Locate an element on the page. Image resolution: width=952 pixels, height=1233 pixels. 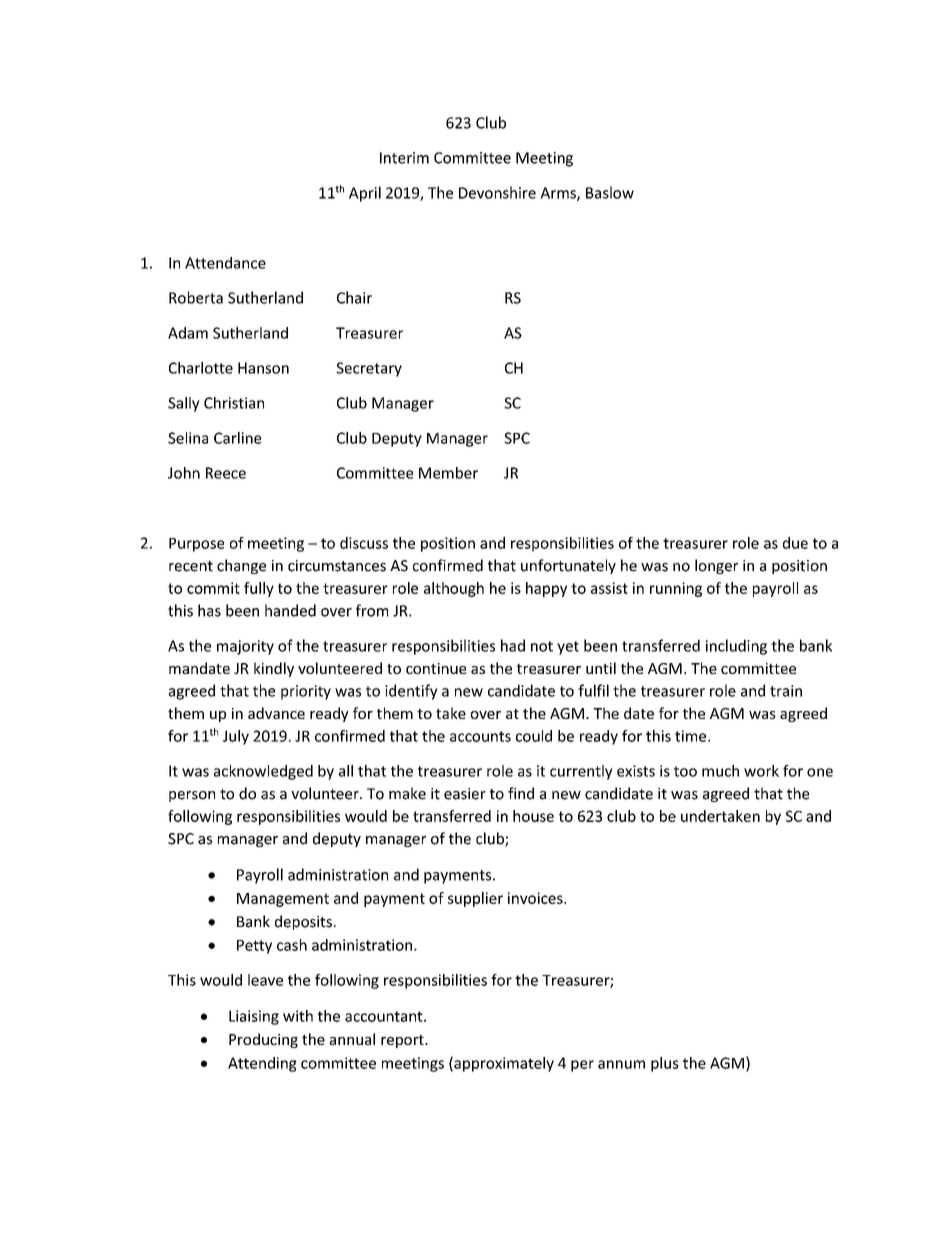
Arms is located at coordinates (559, 194).
